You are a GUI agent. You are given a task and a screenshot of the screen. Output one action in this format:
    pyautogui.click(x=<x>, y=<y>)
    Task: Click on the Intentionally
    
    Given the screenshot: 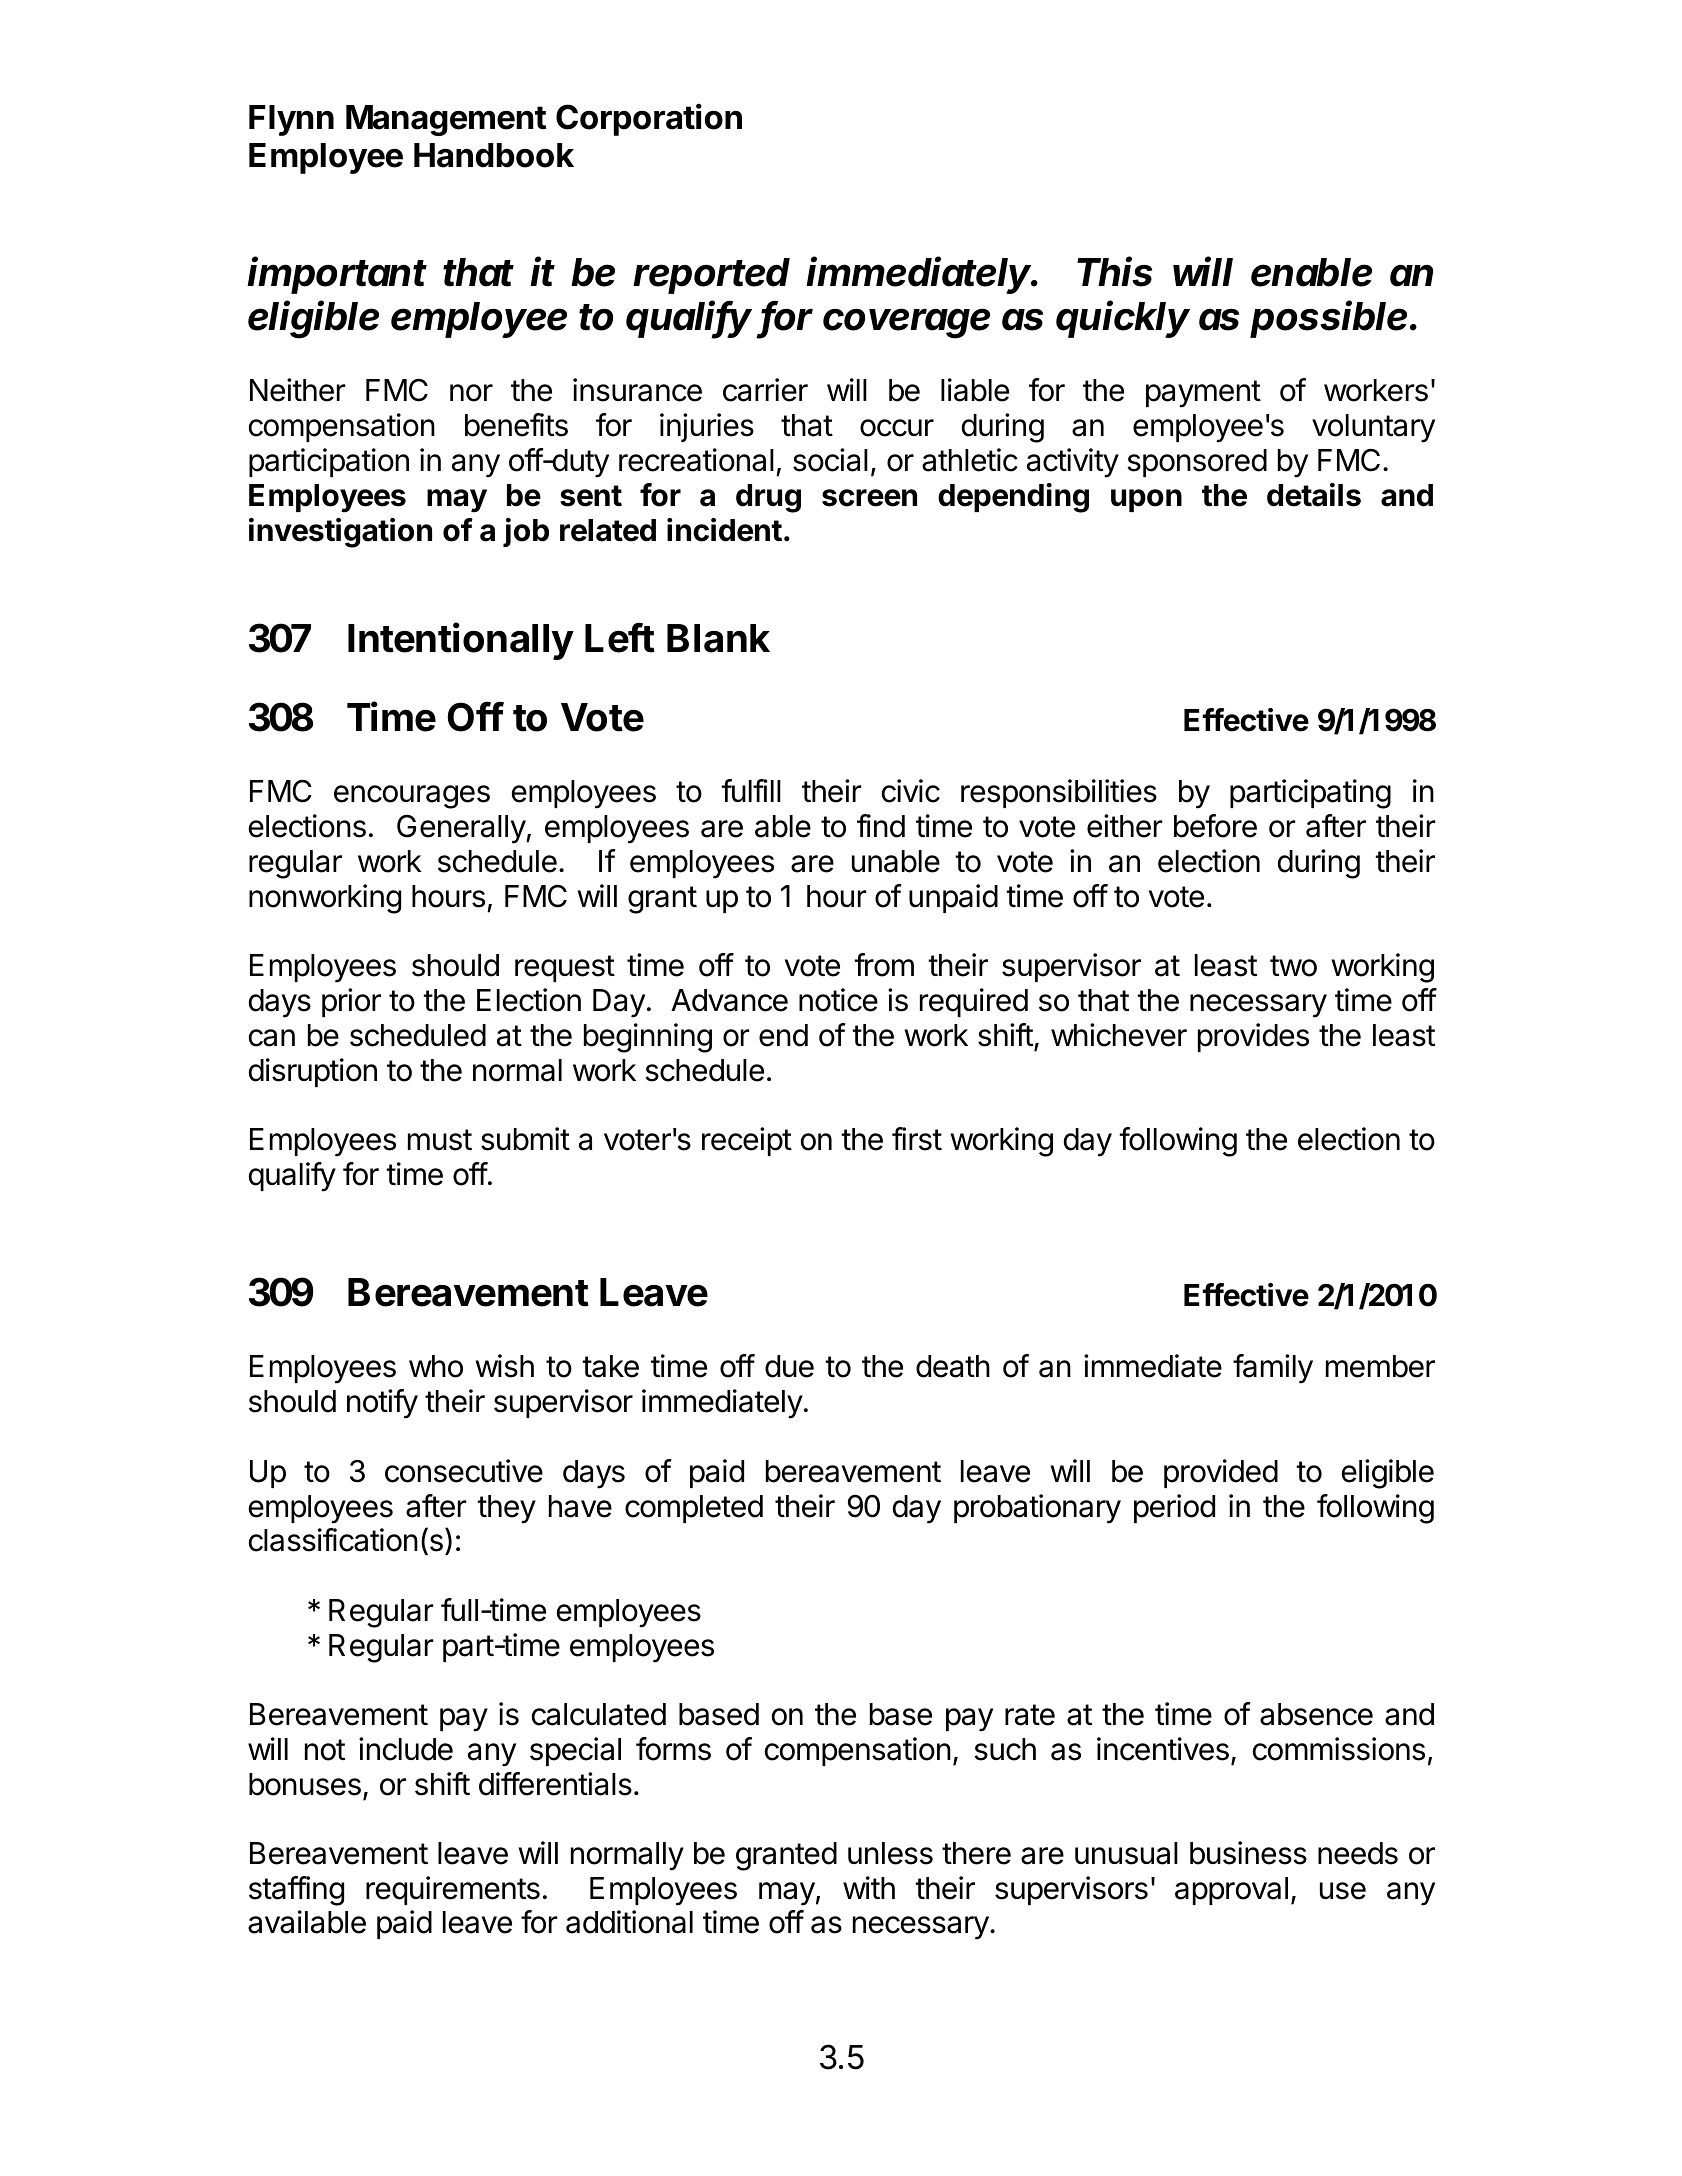 What is the action you would take?
    pyautogui.click(x=461, y=641)
